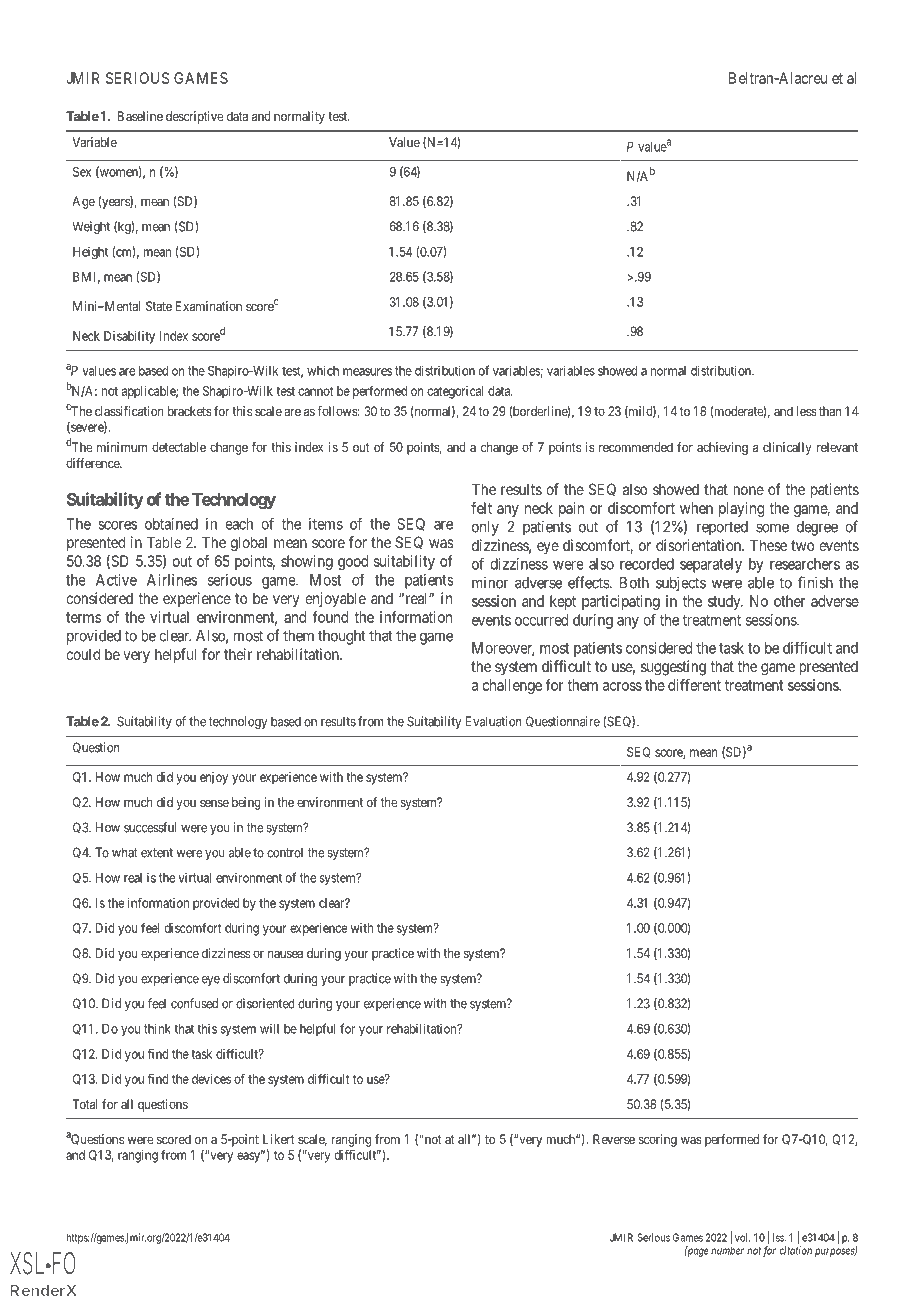 This document has height=1308, width=924. I want to click on extent, so click(157, 853).
